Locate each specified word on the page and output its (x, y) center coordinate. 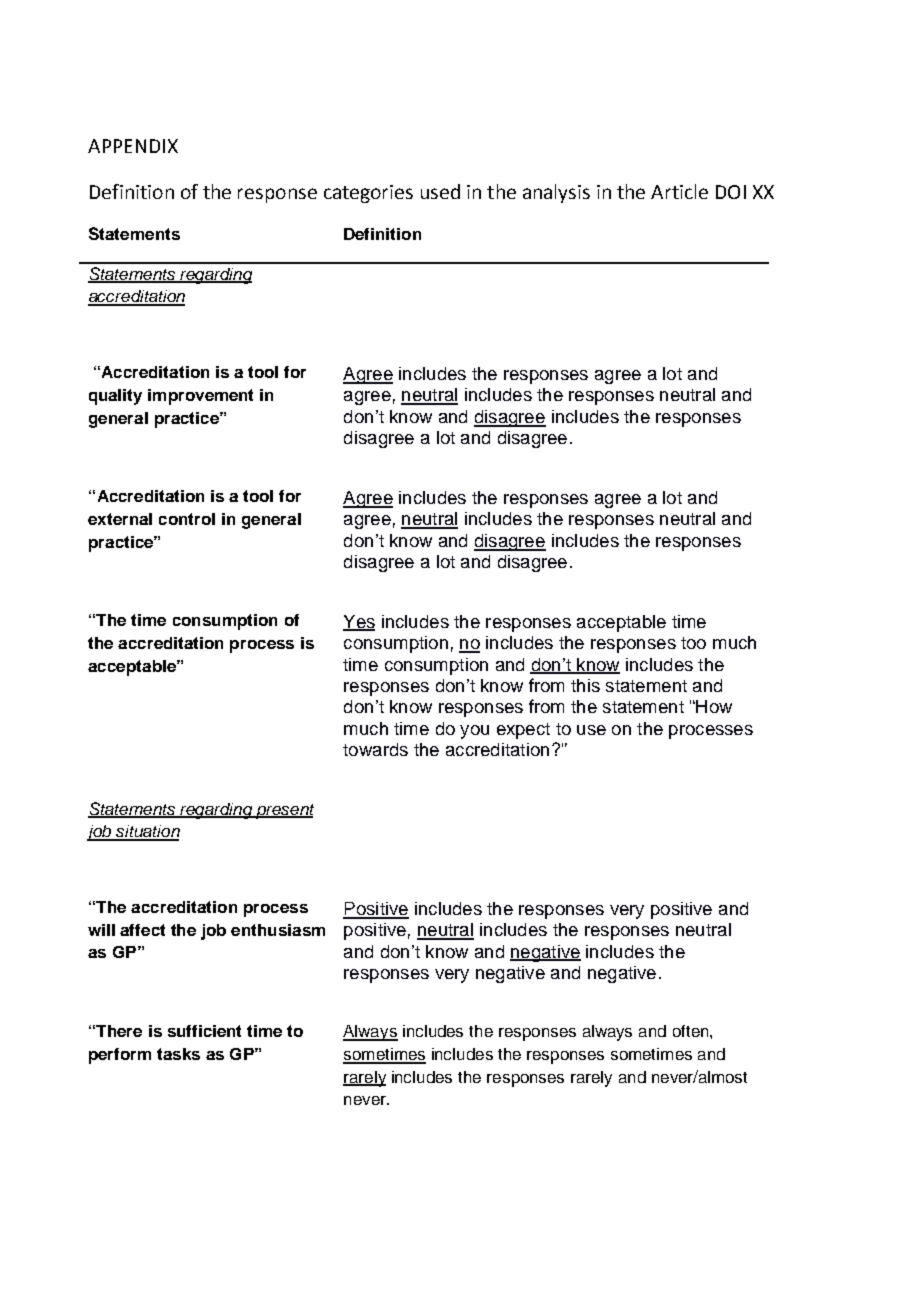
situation (147, 832)
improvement (200, 397)
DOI (731, 192)
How (713, 706)
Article (679, 191)
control (187, 519)
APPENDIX (133, 146)
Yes (359, 622)
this (585, 685)
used (440, 191)
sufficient (204, 1031)
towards (375, 749)
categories (368, 194)
